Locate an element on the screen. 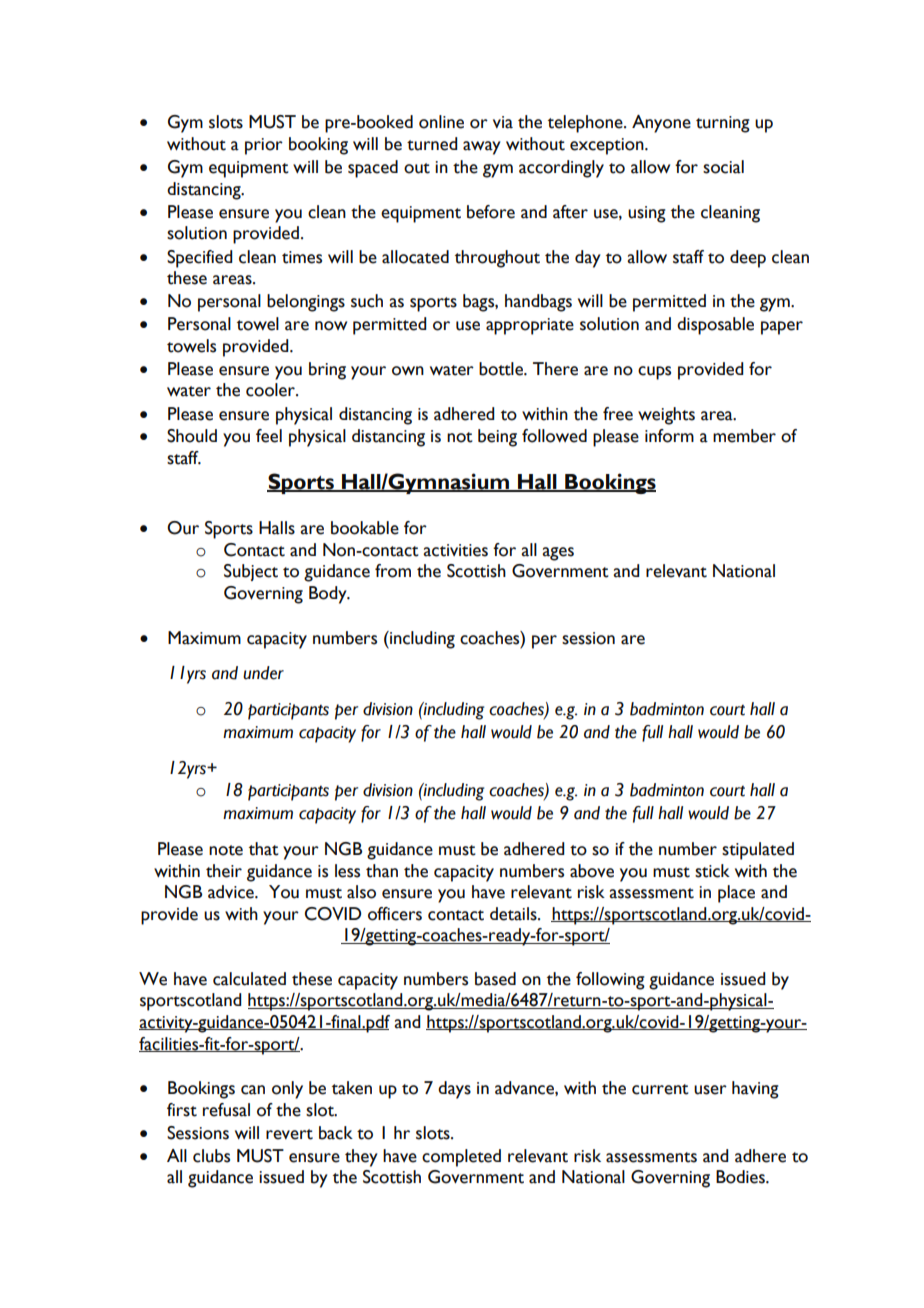 Image resolution: width=924 pixels, height=1308 pixels. weights is located at coordinates (666, 416).
